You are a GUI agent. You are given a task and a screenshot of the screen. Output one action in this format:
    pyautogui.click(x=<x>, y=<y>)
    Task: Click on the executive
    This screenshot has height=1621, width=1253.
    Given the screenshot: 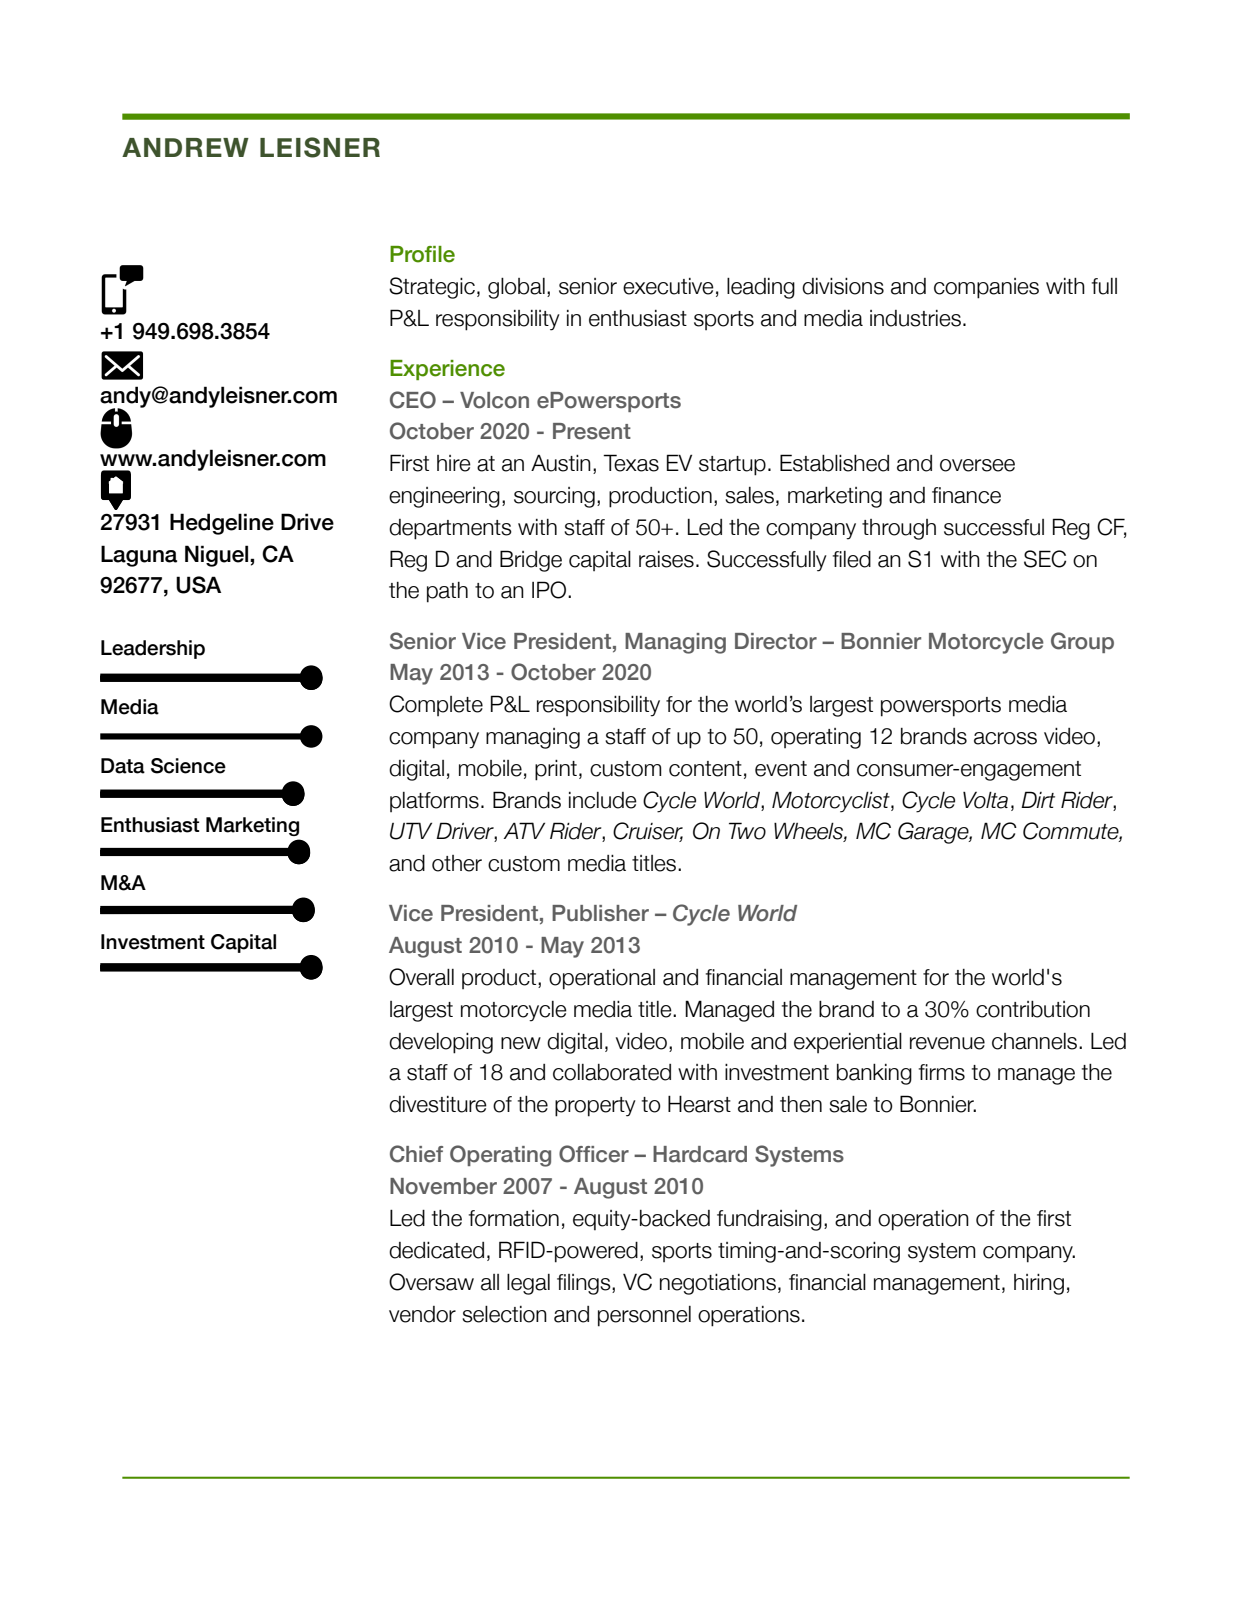 What is the action you would take?
    pyautogui.click(x=668, y=286)
